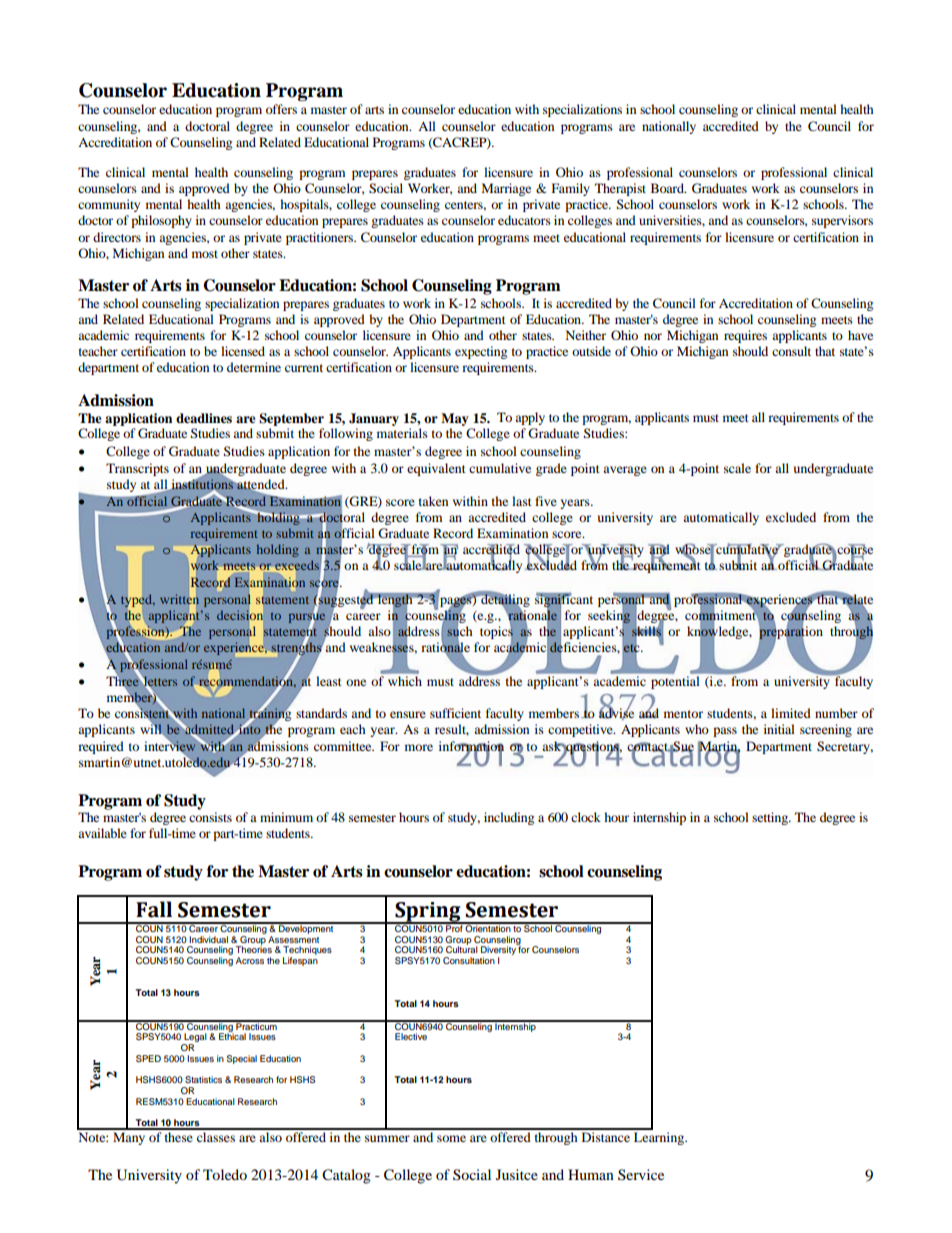  I want to click on Many, so click(129, 1138).
